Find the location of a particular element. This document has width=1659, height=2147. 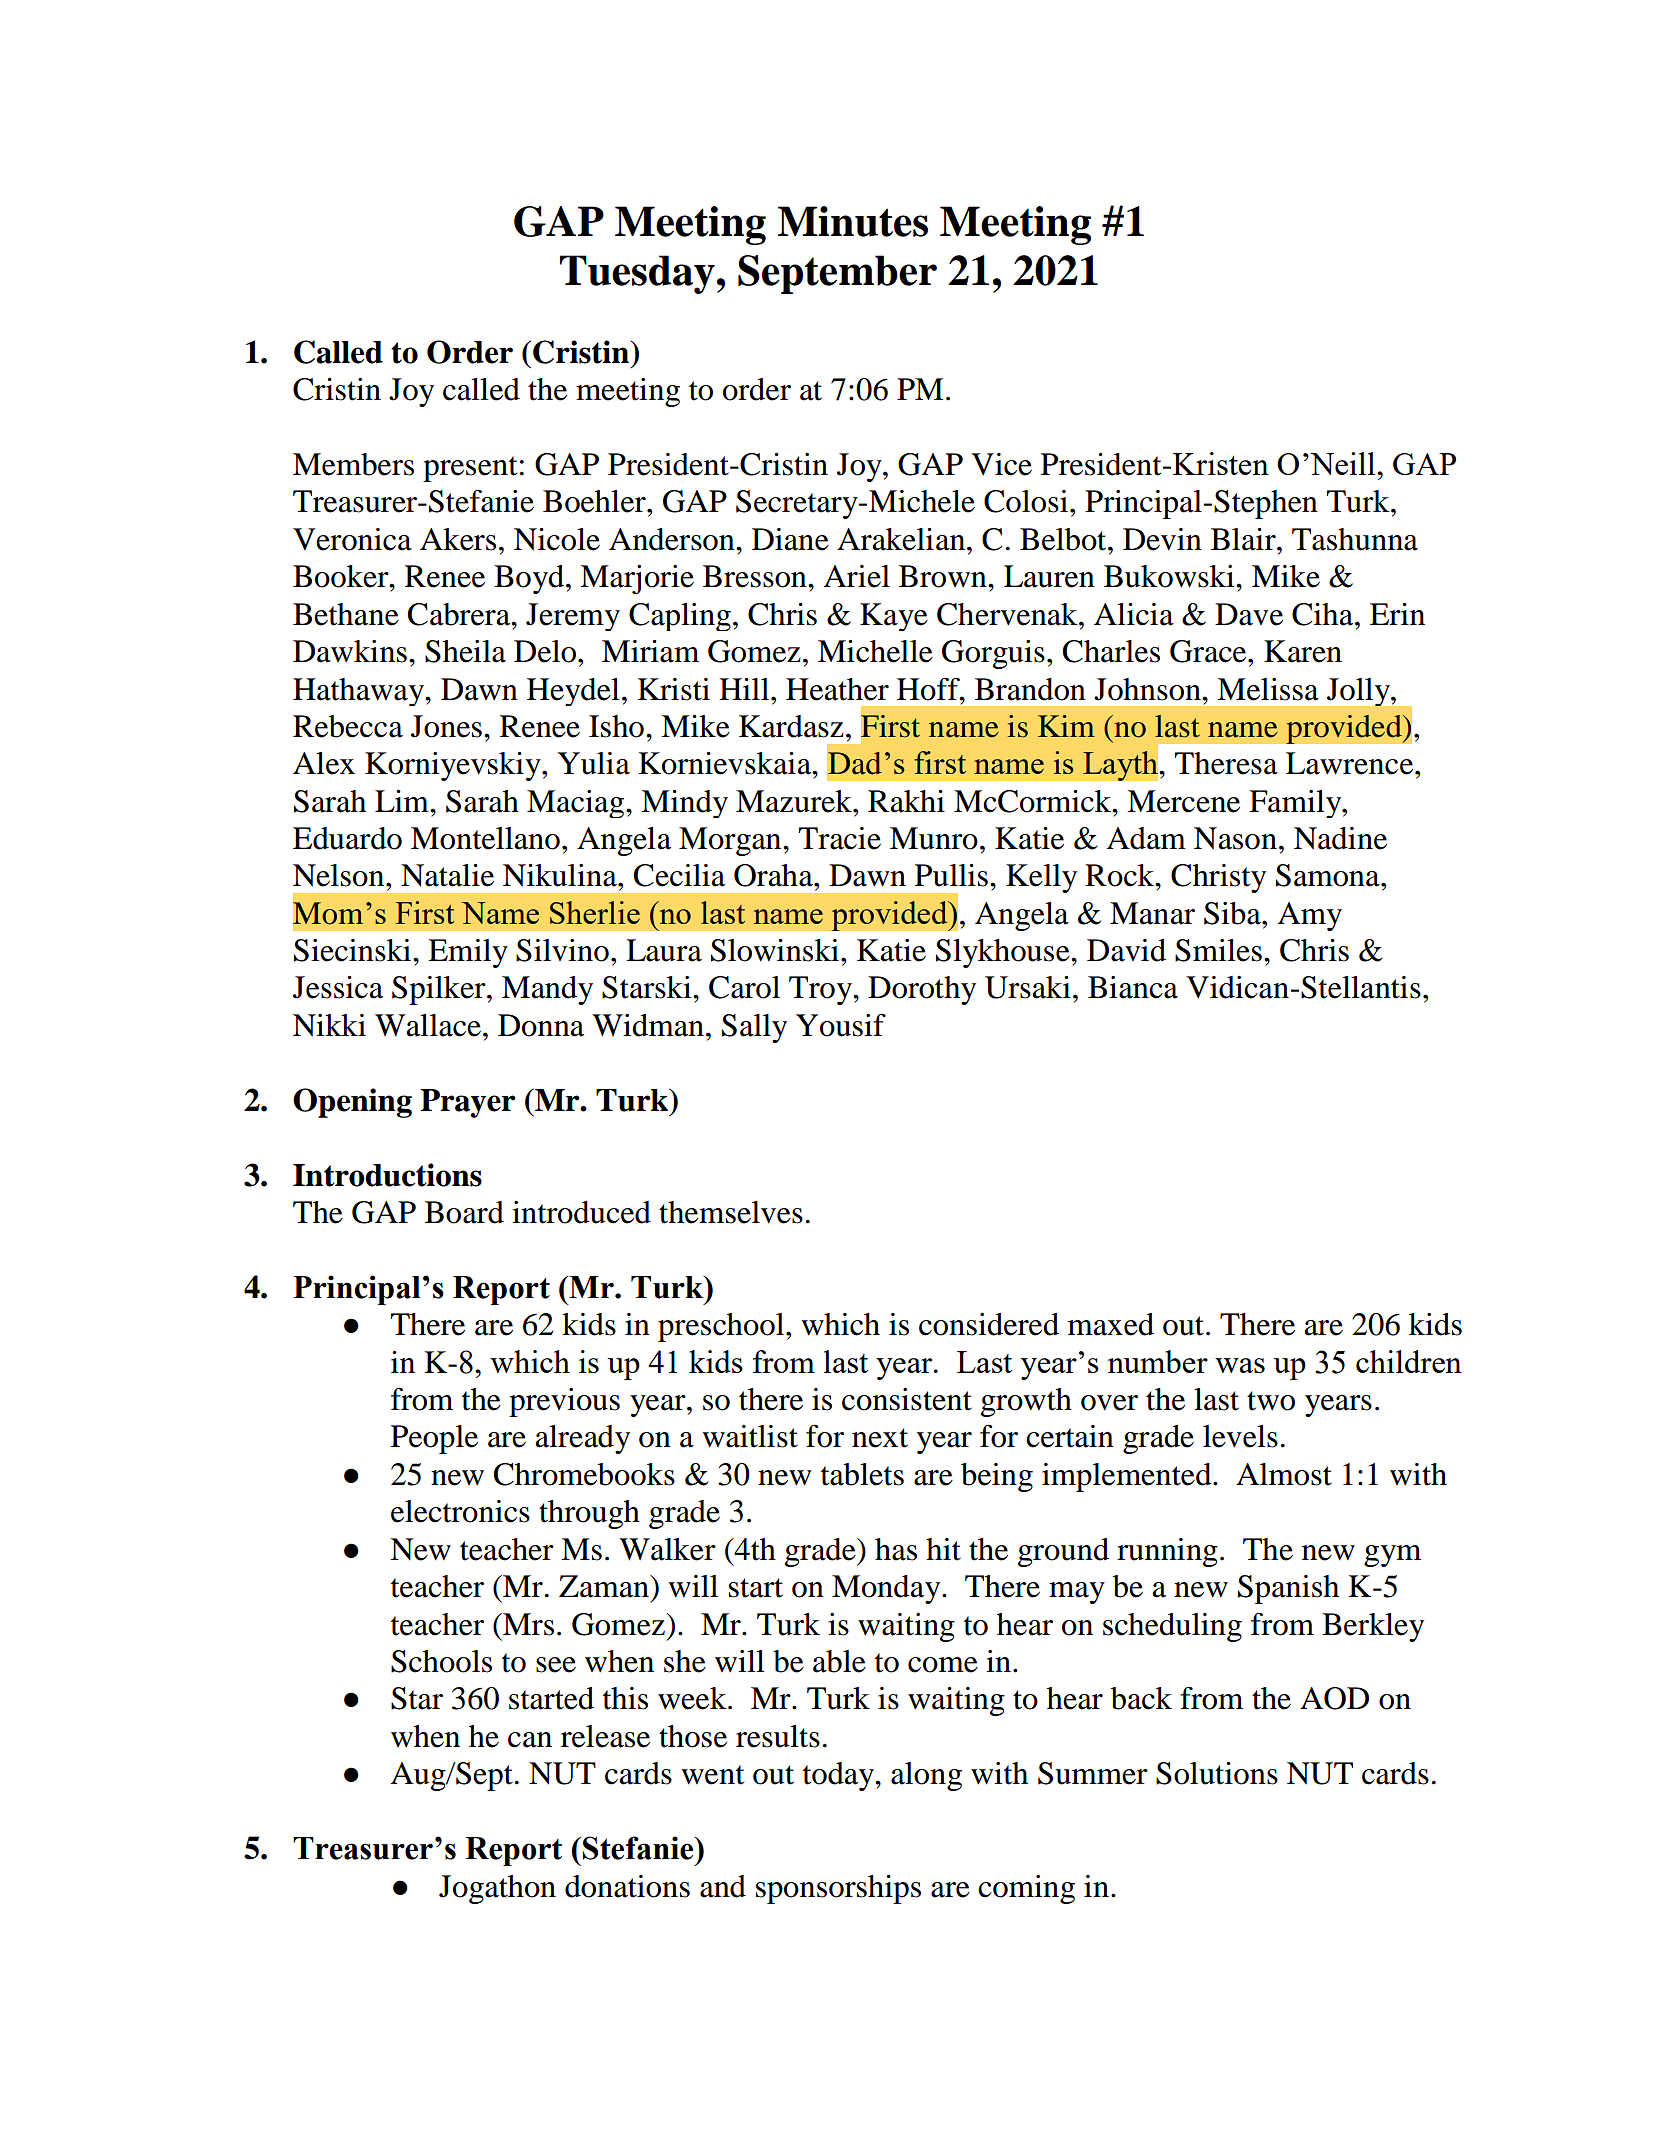

Tuesday is located at coordinates (637, 274).
